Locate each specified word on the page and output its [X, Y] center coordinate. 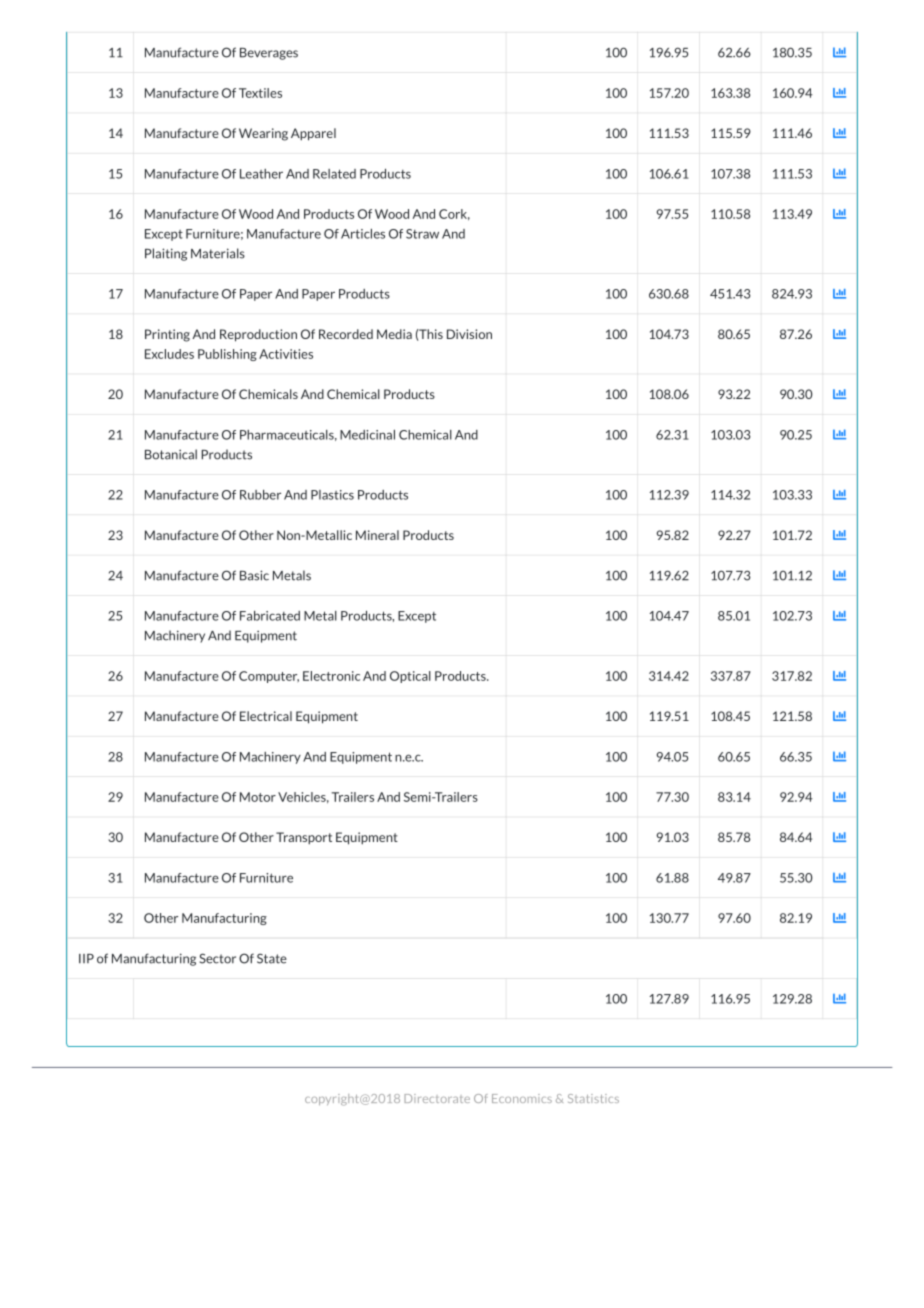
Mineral [377, 535]
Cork [454, 215]
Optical [410, 677]
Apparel [313, 134]
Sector [218, 958]
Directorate [437, 1098]
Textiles [260, 93]
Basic [254, 575]
